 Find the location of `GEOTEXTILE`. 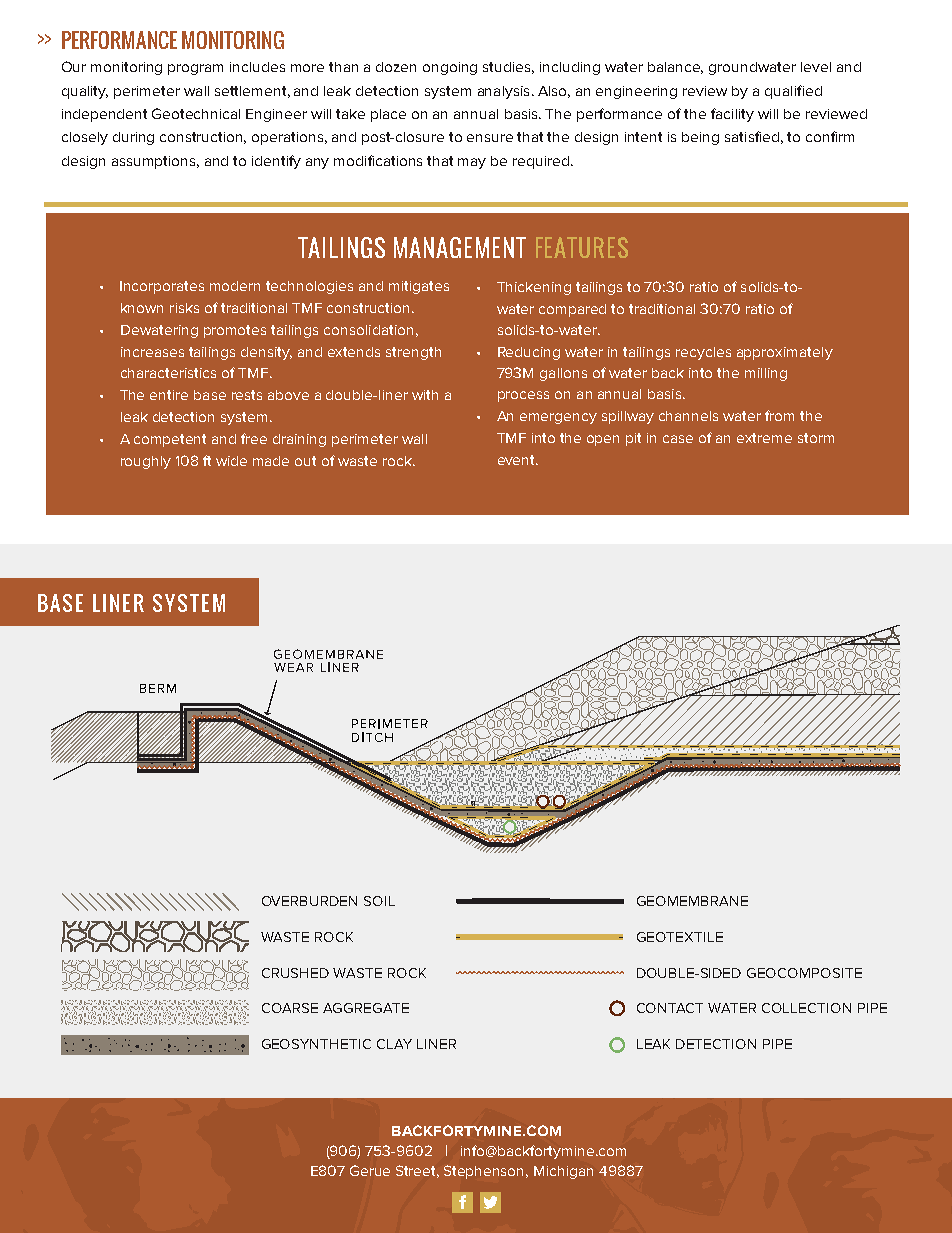

GEOTEXTILE is located at coordinates (680, 937).
